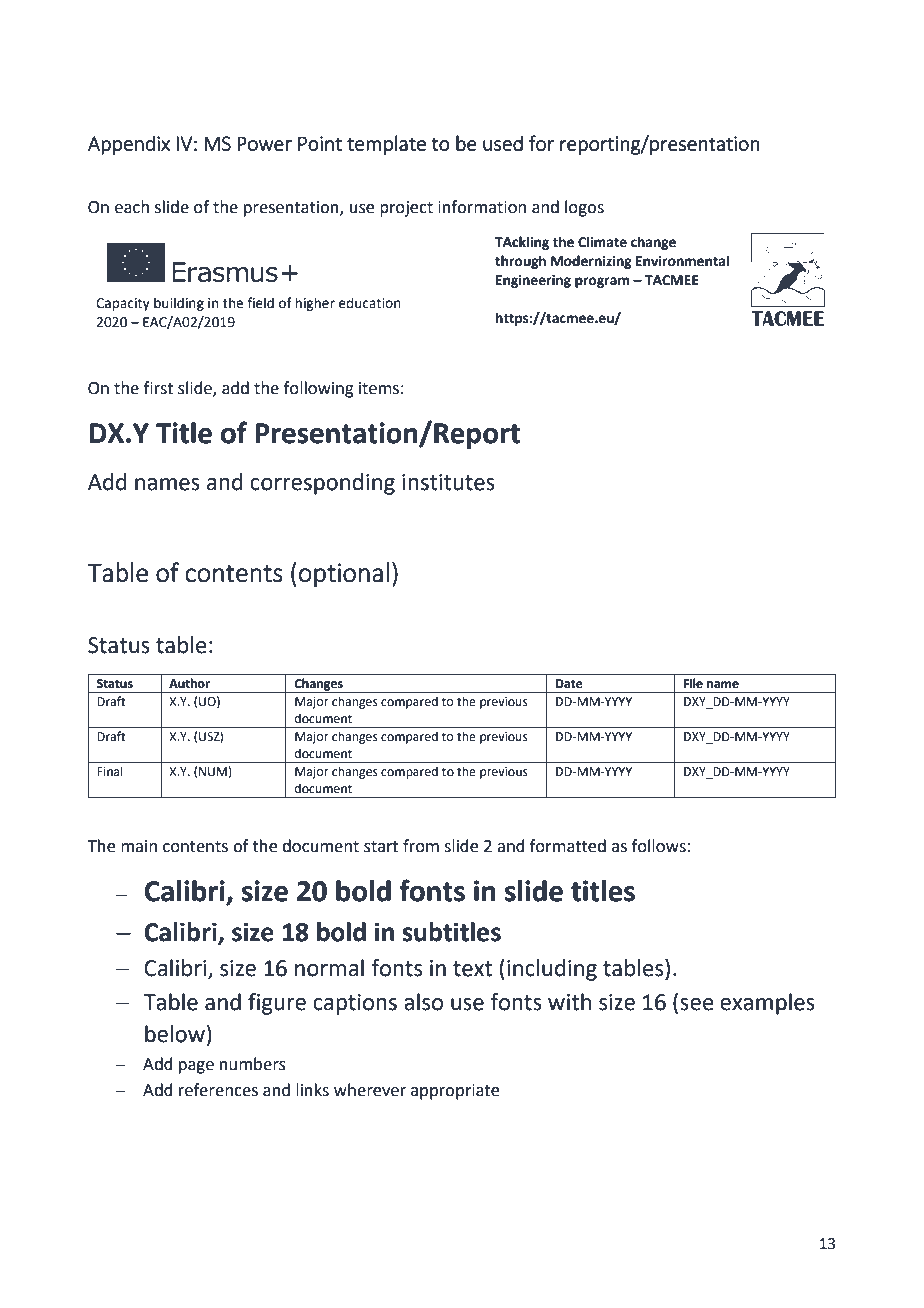 The width and height of the page is (924, 1308). I want to click on program, so click(602, 282).
